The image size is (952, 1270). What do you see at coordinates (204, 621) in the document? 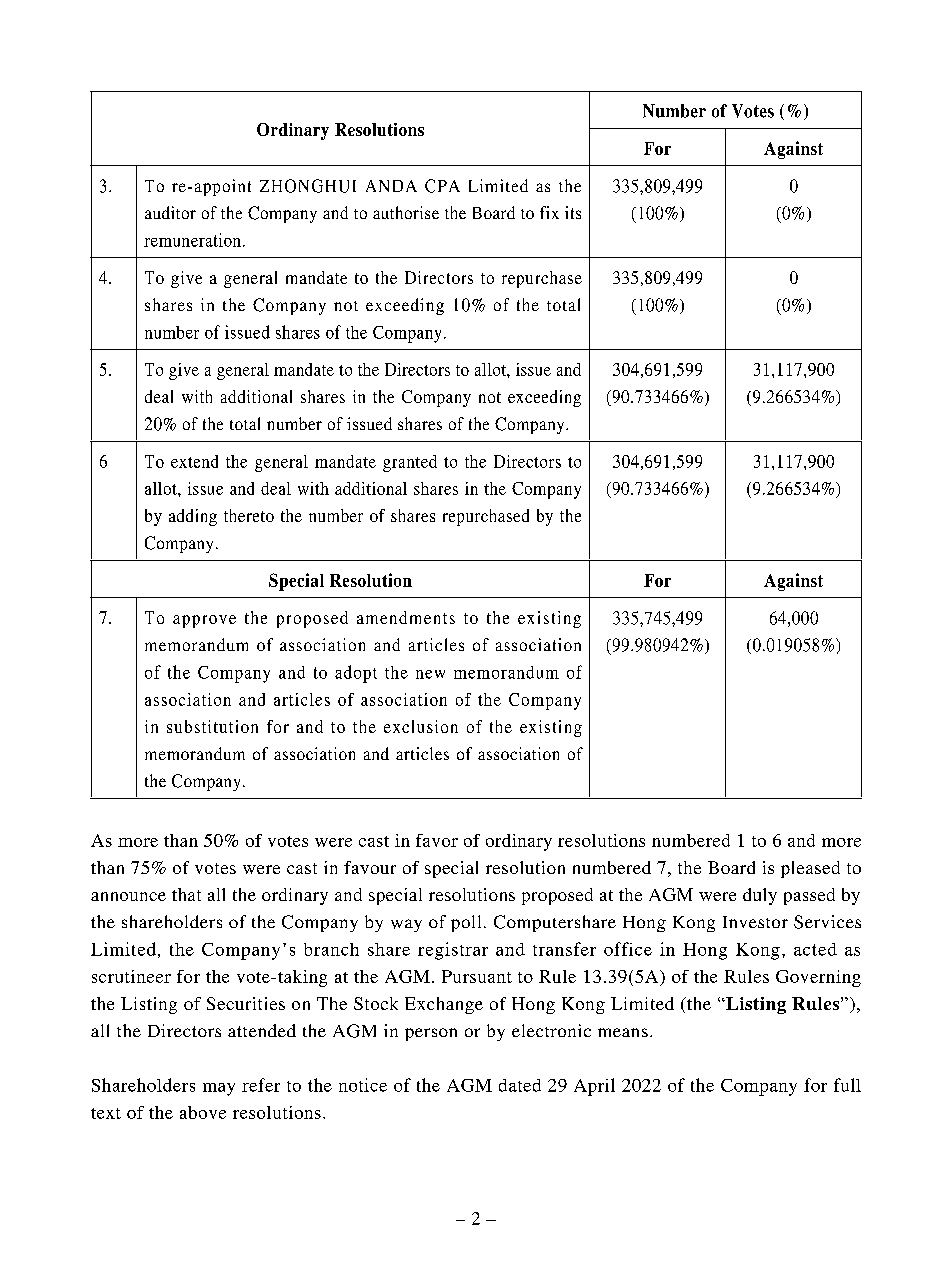
I see `approve` at bounding box center [204, 621].
